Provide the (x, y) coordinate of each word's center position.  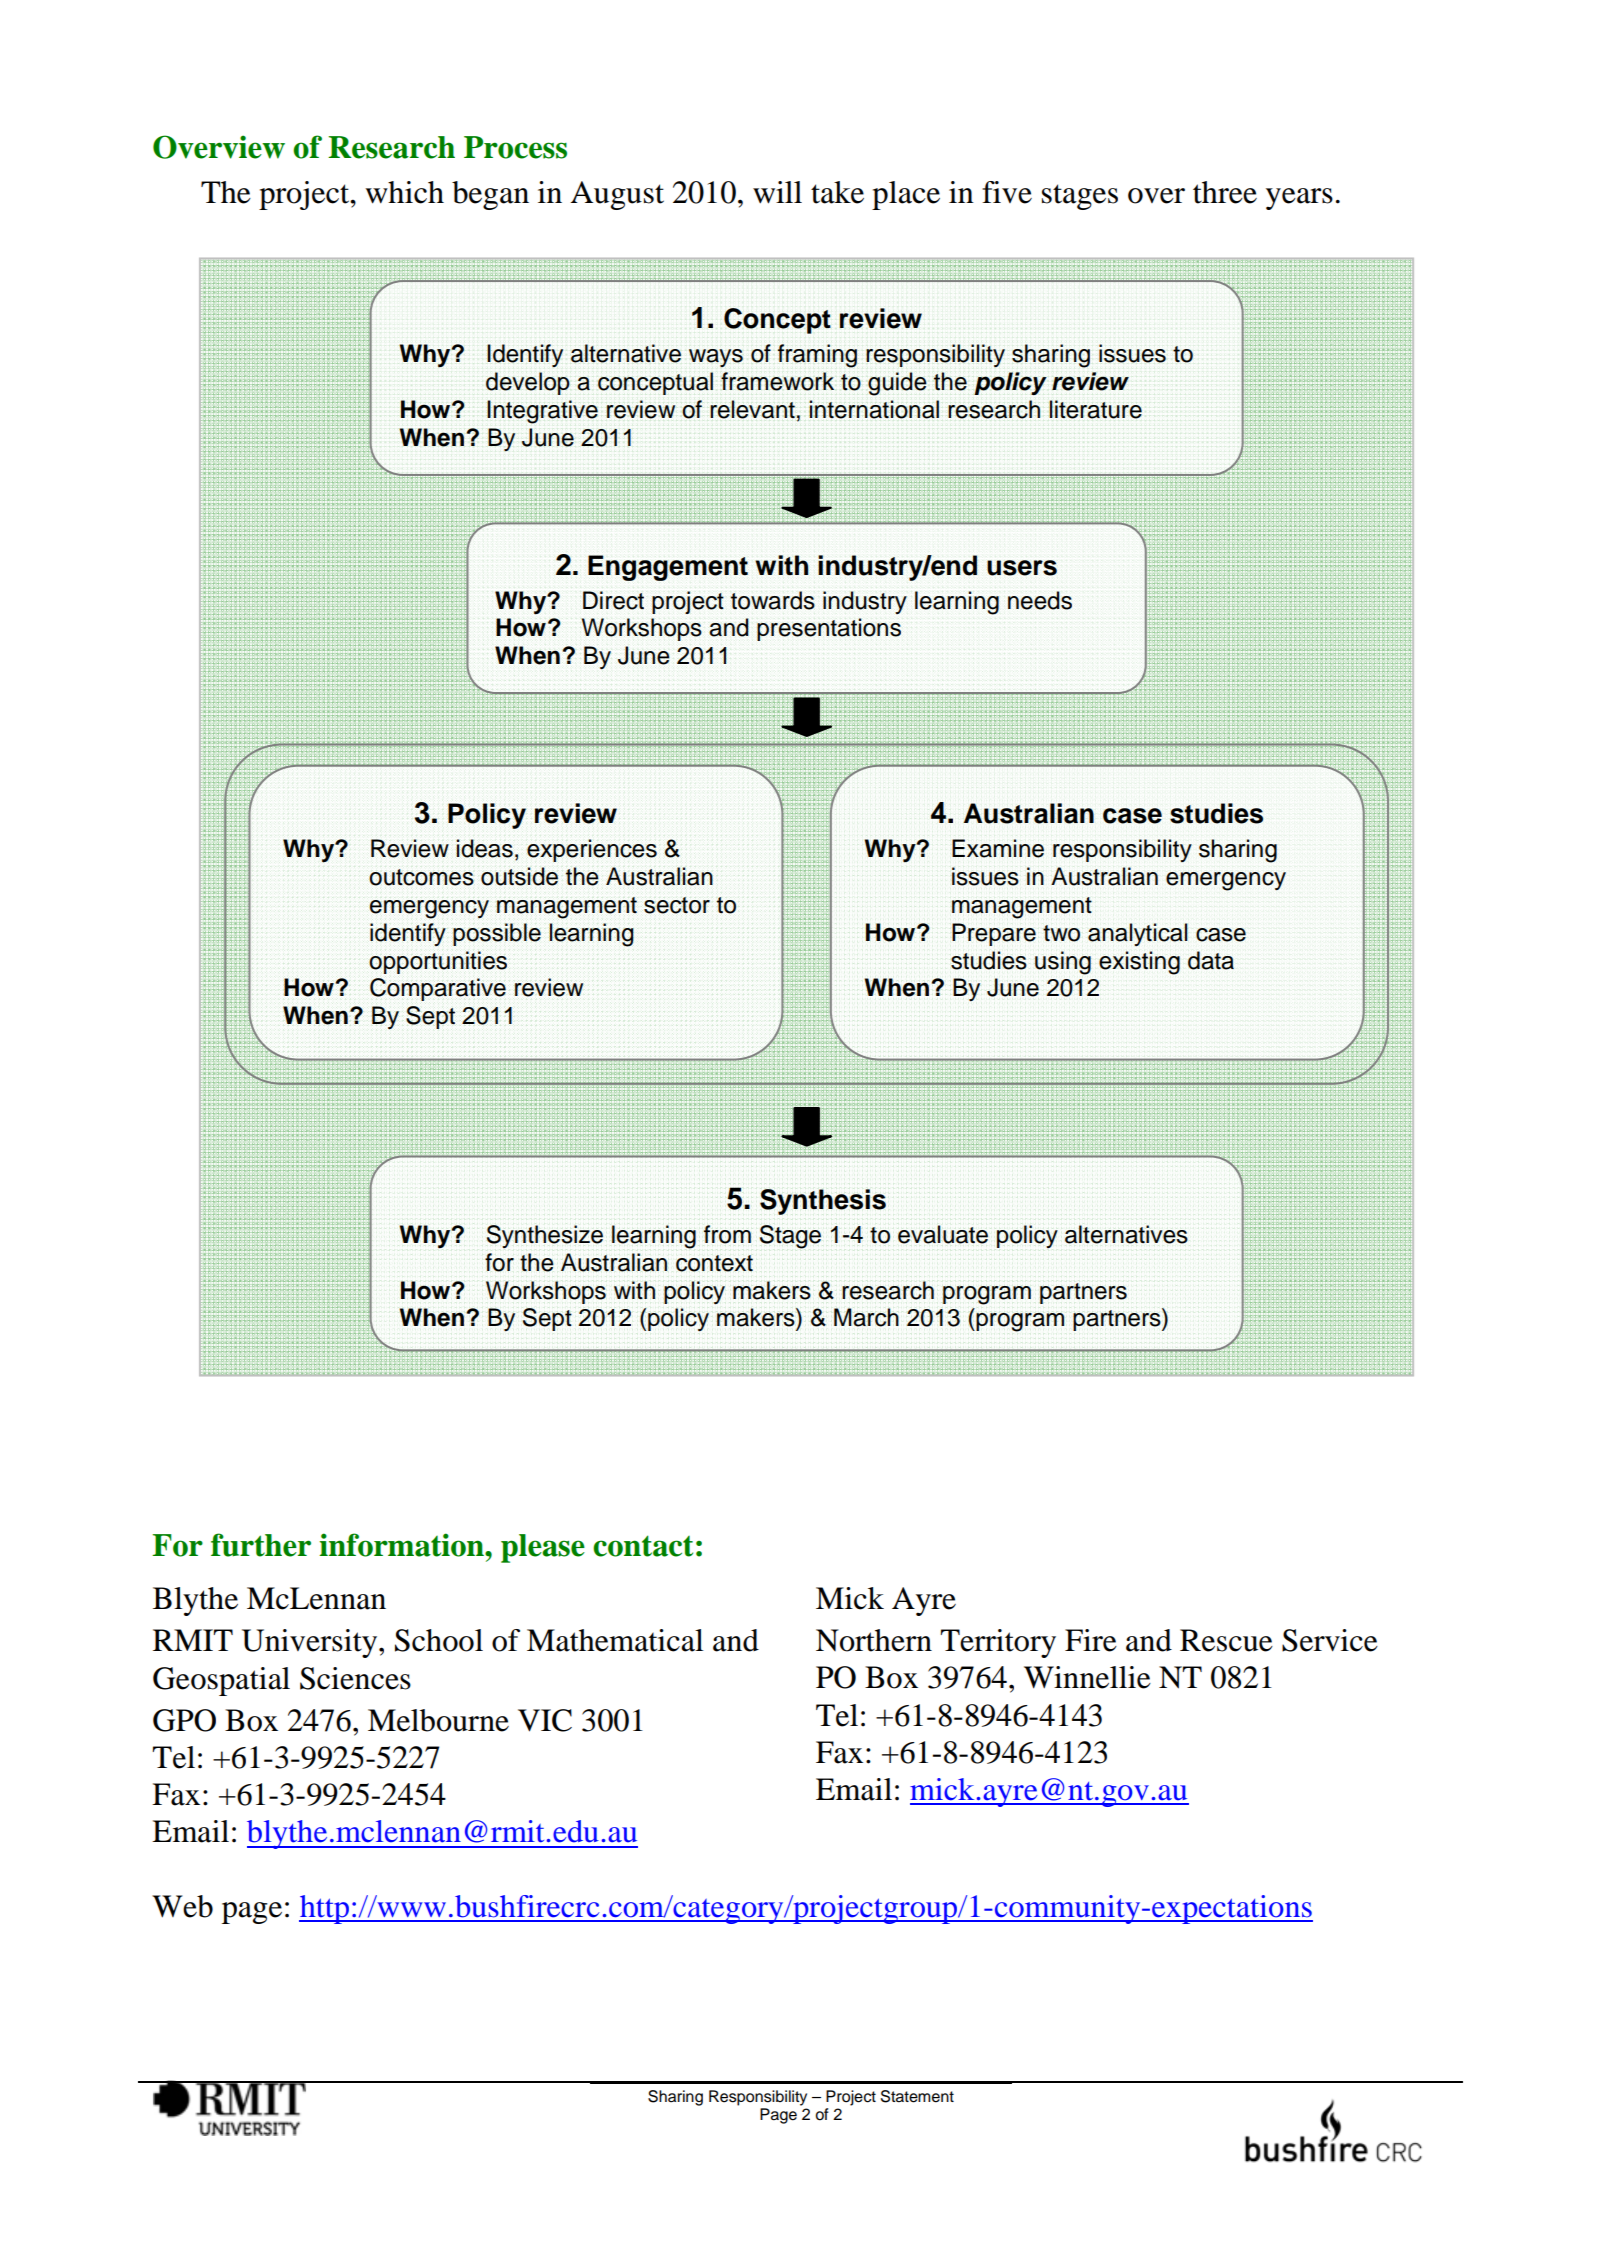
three (1225, 192)
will (777, 192)
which (404, 192)
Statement (917, 2096)
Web (182, 1906)
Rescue (1226, 1640)
